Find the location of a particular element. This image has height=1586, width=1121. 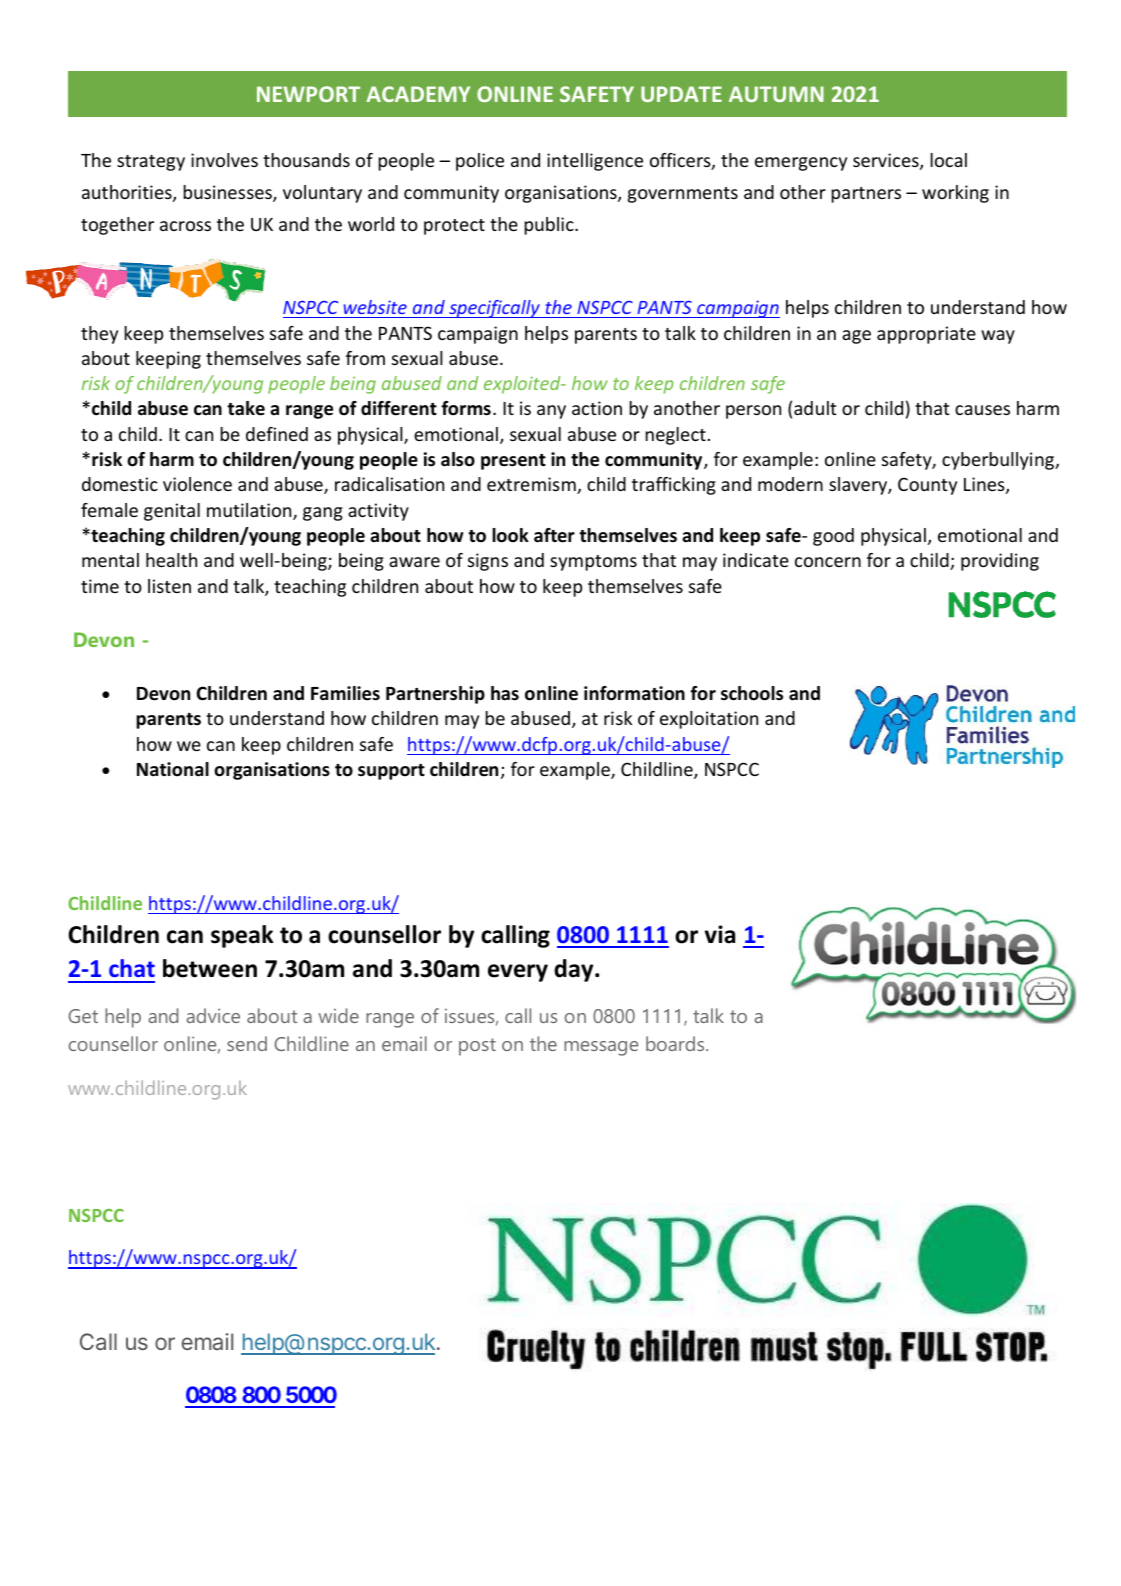

concern is located at coordinates (828, 562).
